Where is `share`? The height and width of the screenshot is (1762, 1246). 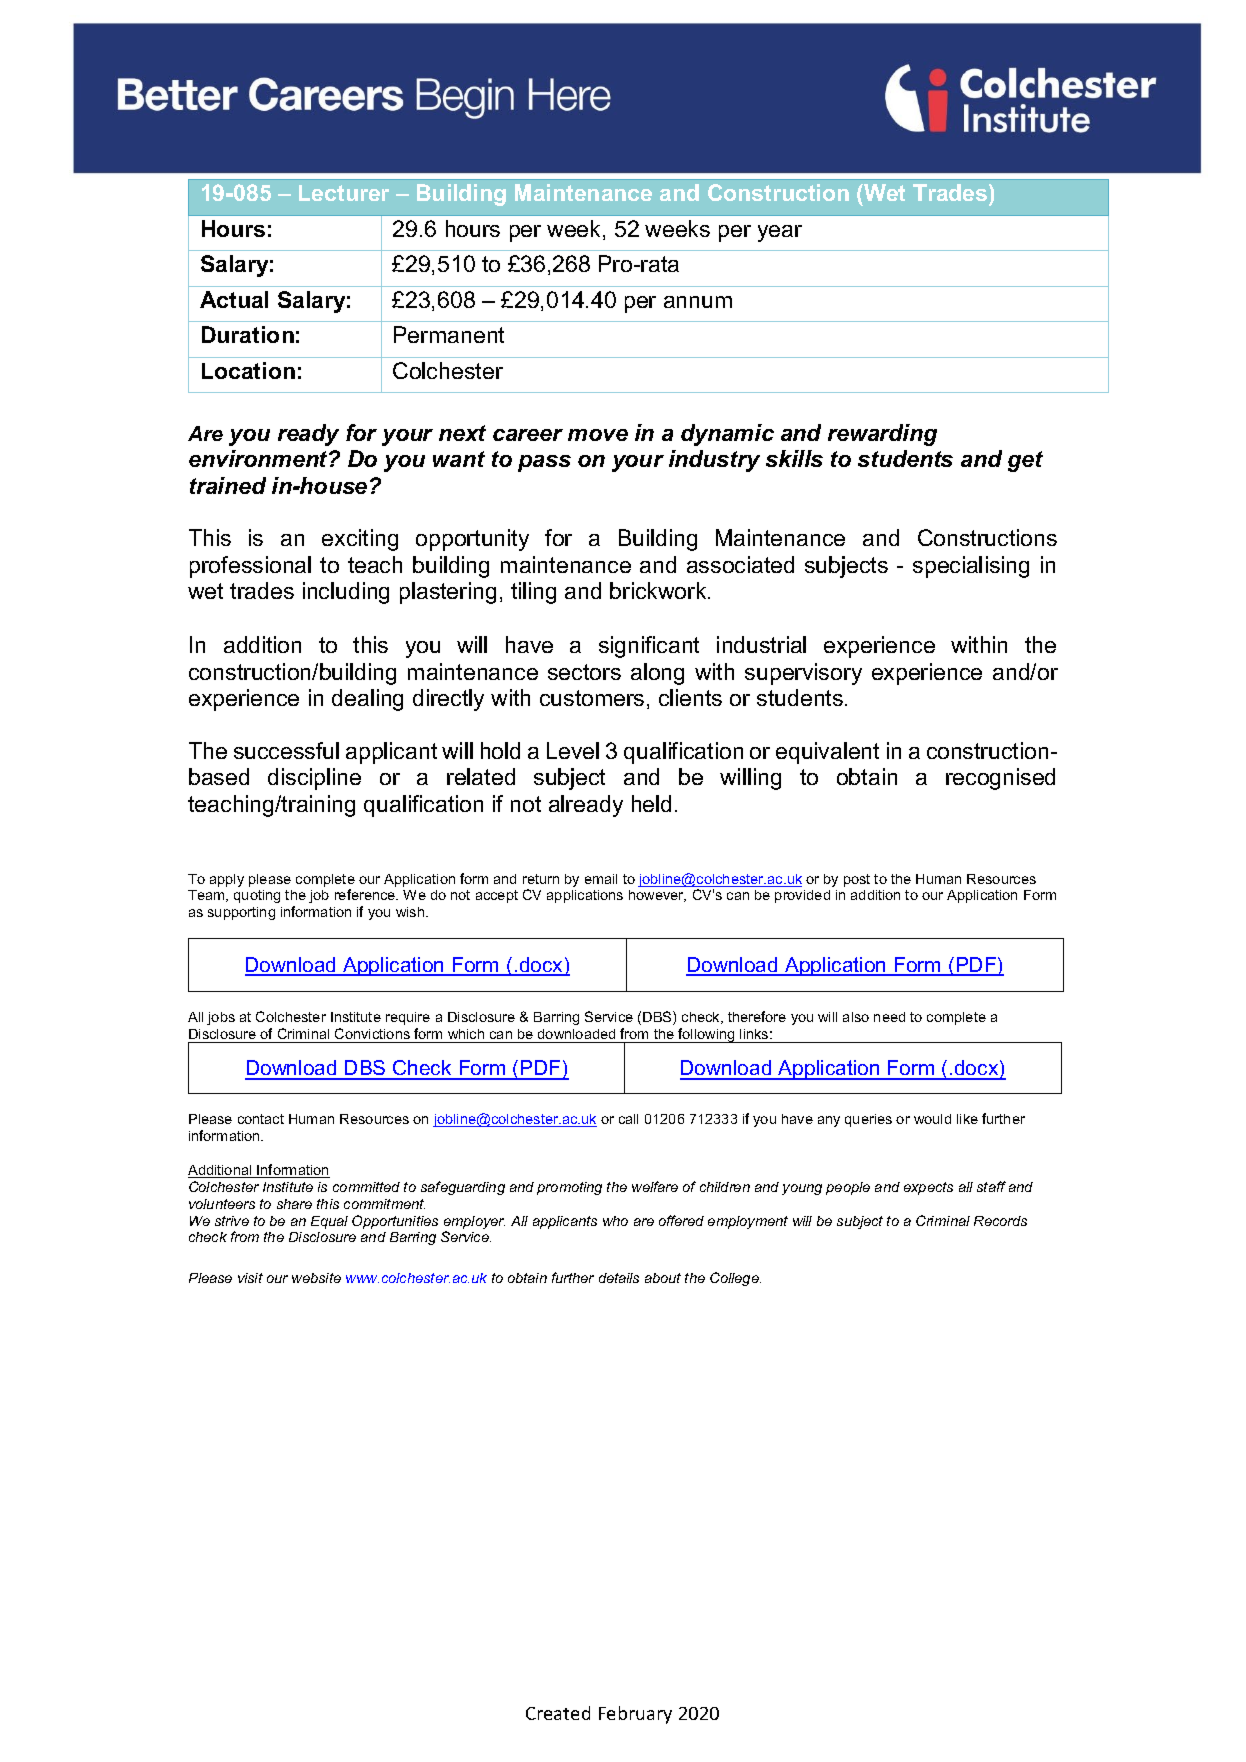
share is located at coordinates (294, 1204).
